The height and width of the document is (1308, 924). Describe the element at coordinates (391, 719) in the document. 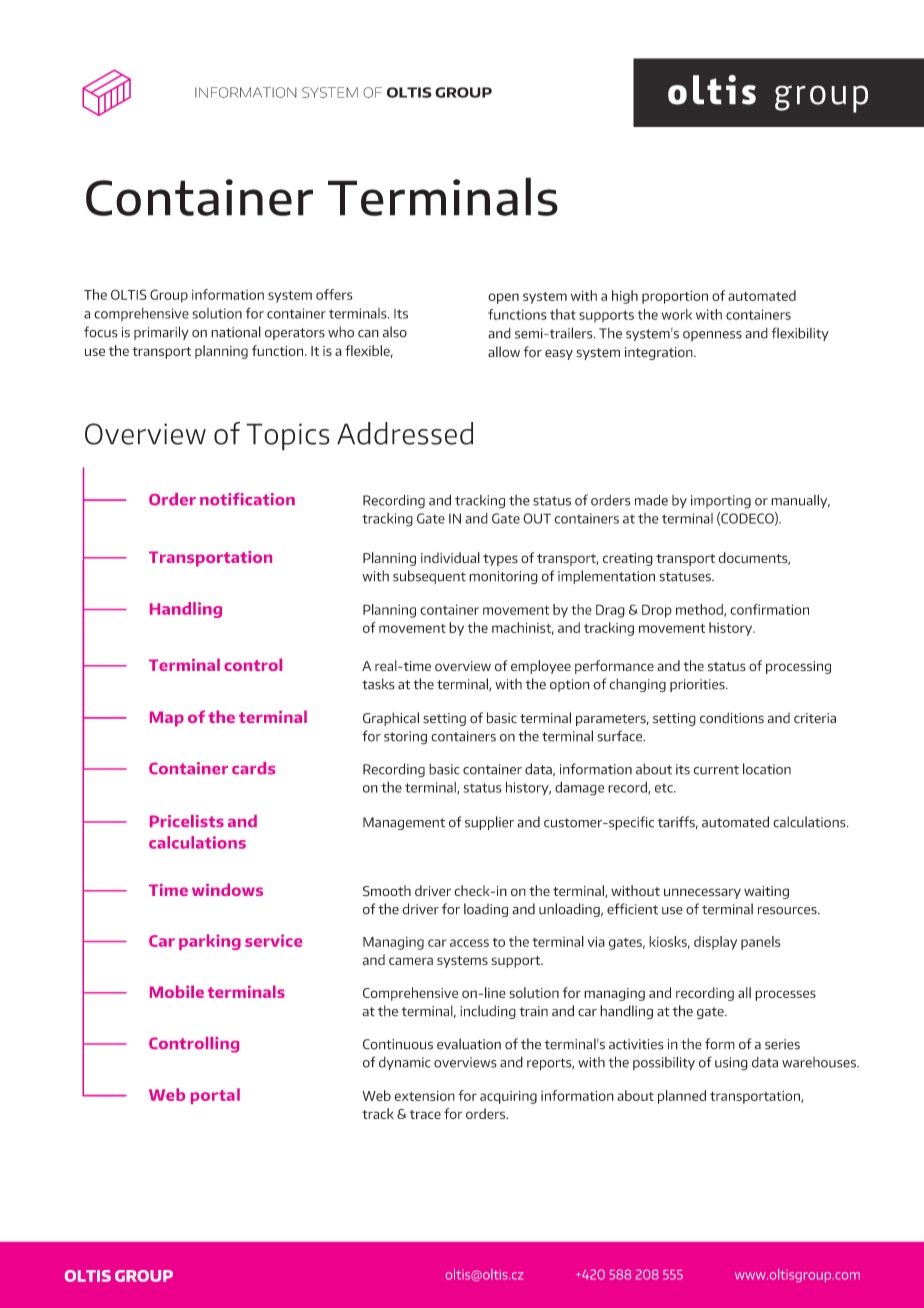

I see `Graphical` at that location.
